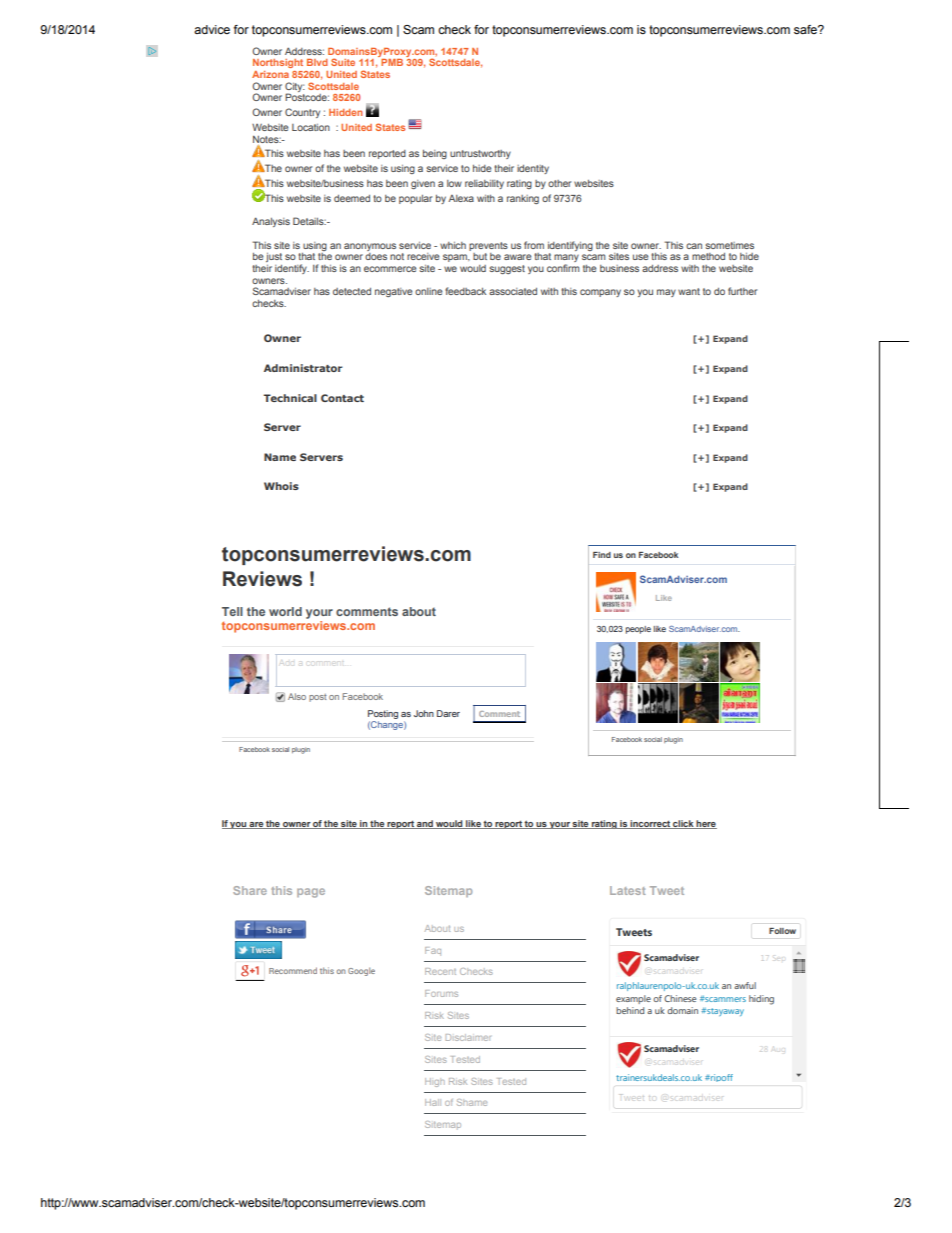  I want to click on associated, so click(513, 291).
